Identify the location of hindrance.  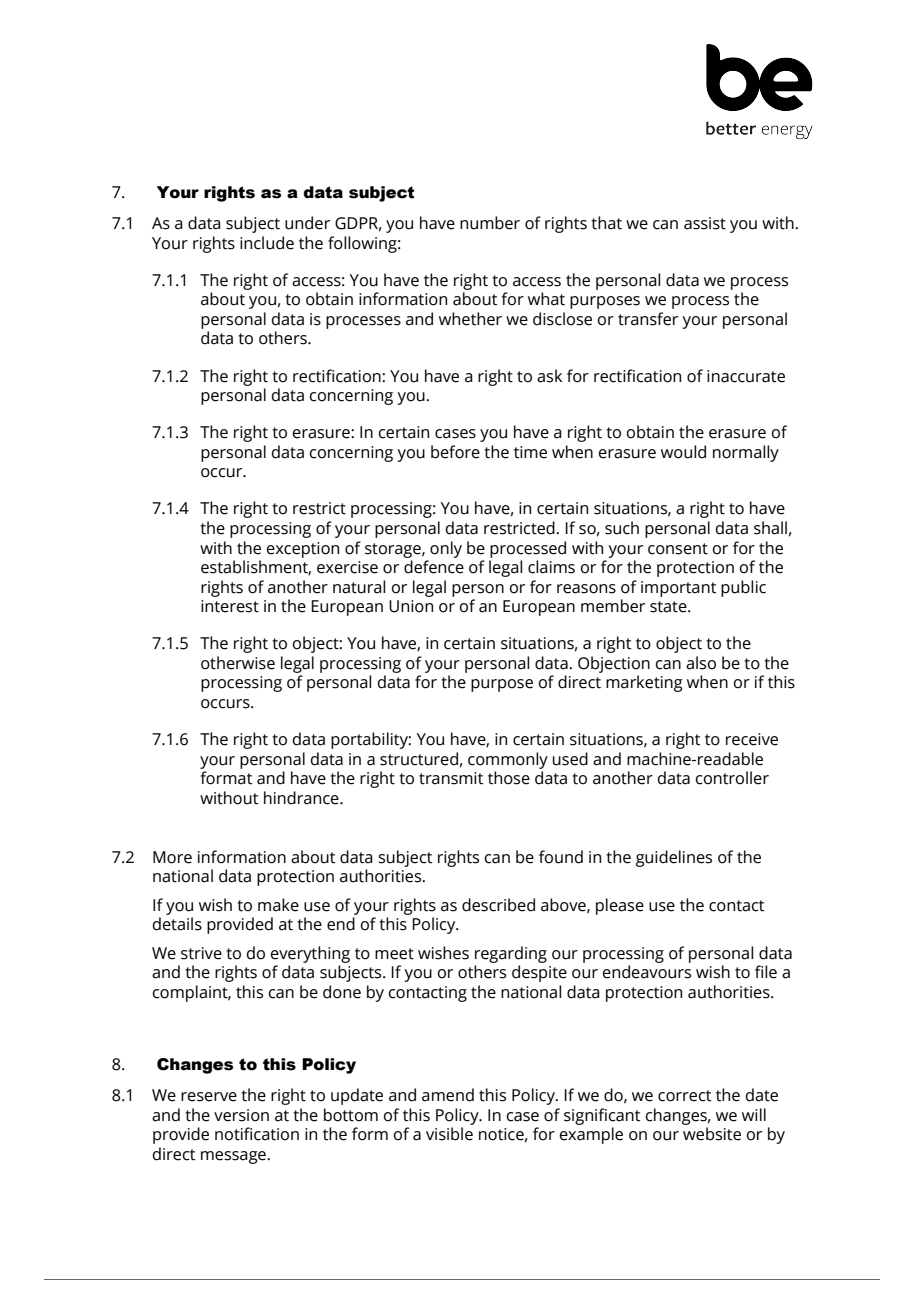
(302, 798).
